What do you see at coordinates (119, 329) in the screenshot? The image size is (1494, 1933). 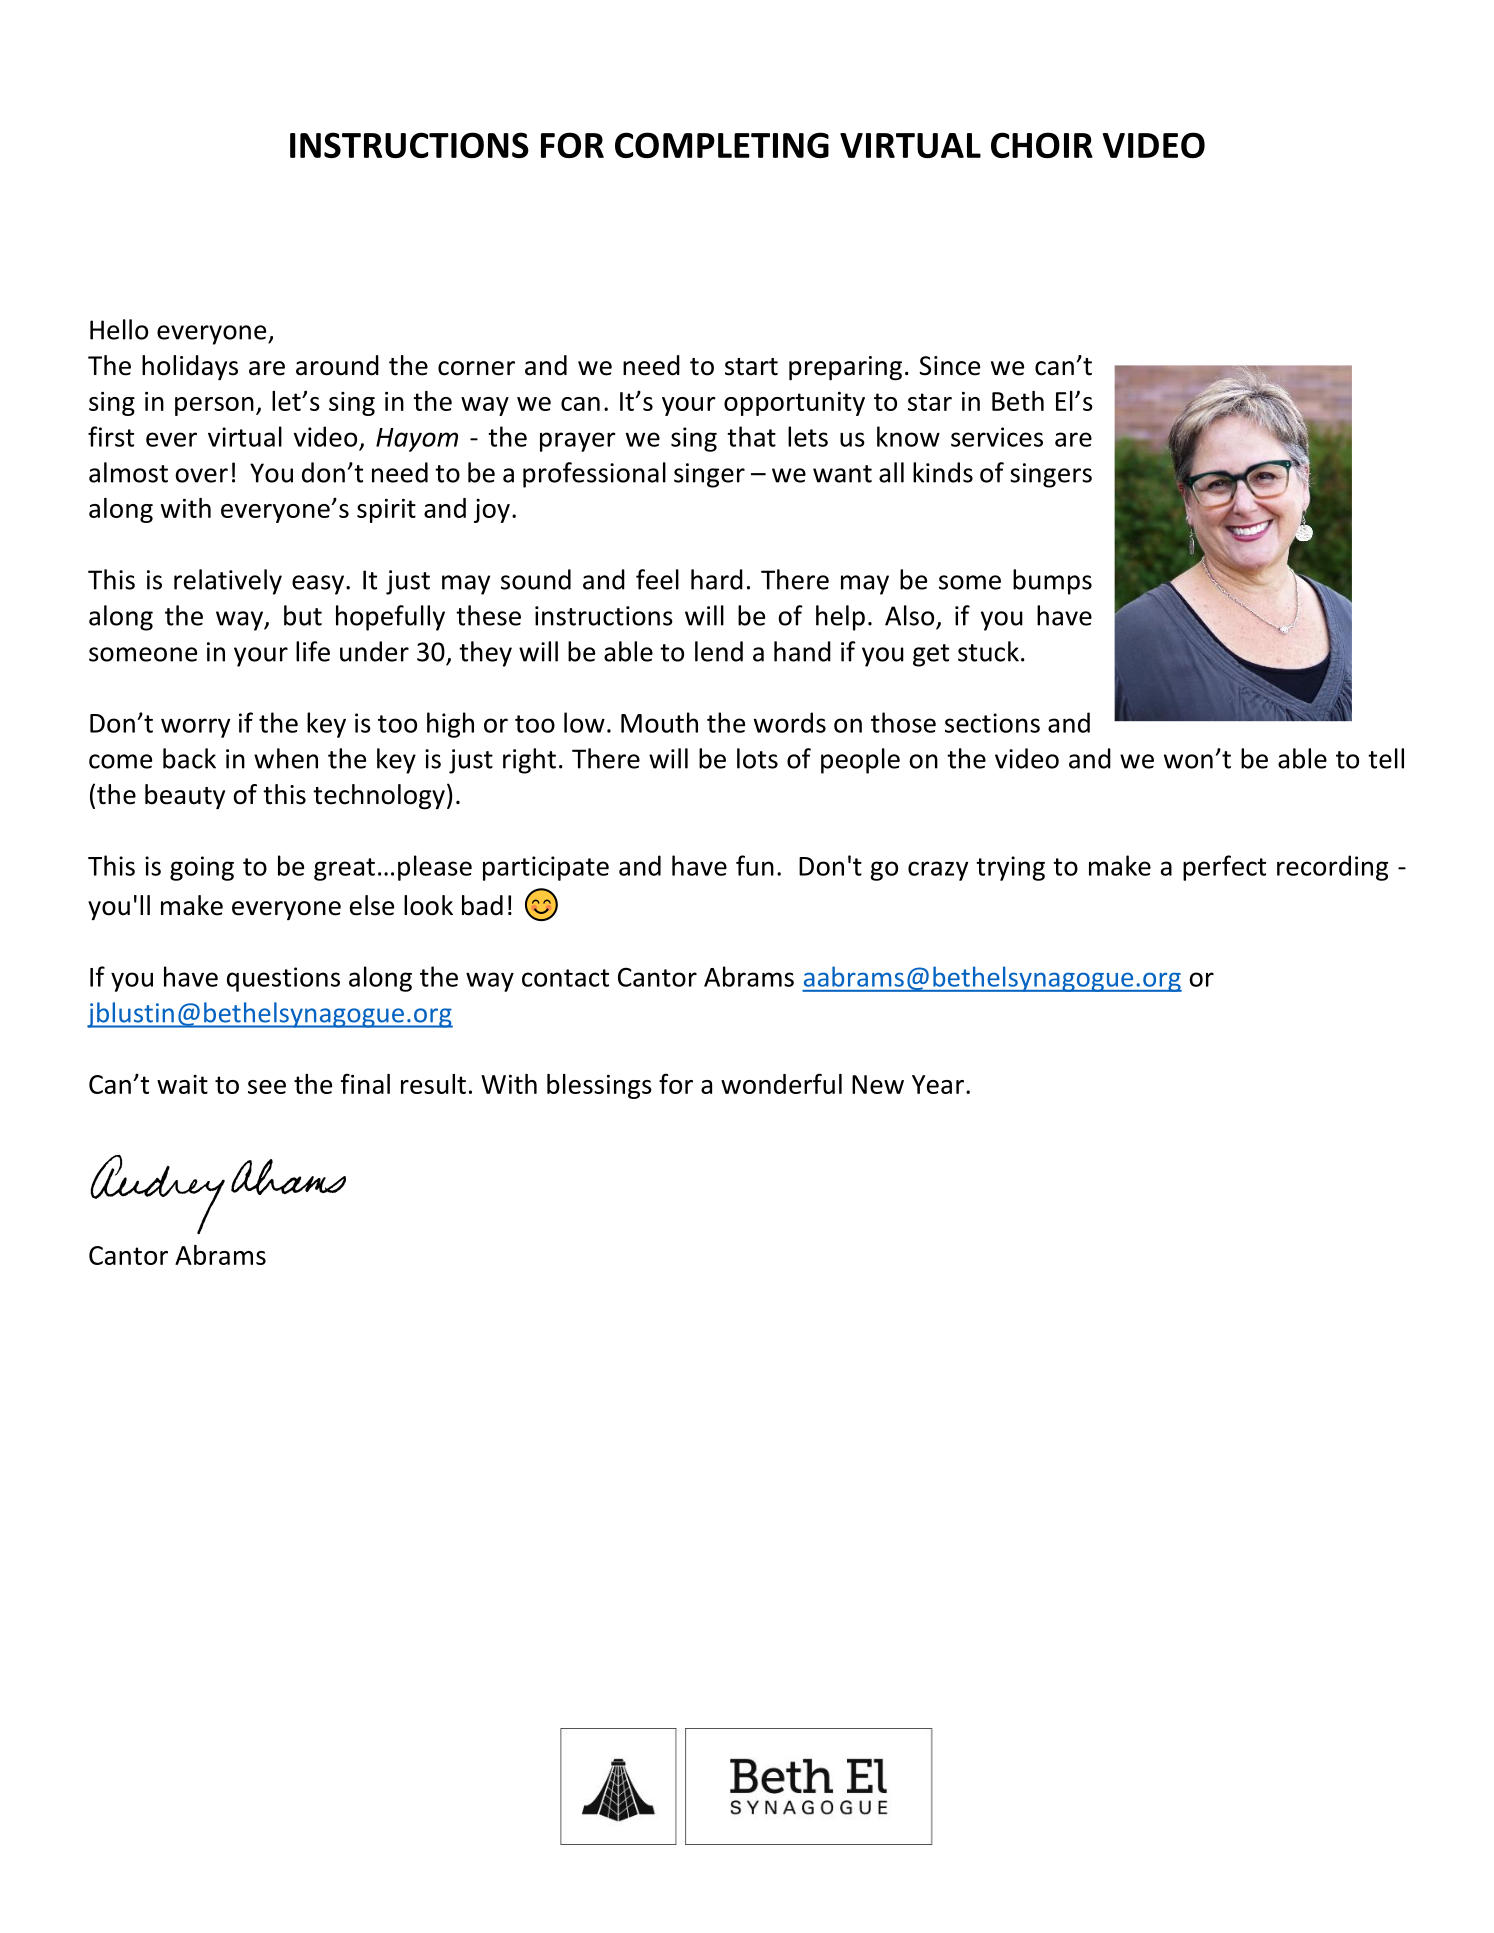 I see `Hello` at bounding box center [119, 329].
